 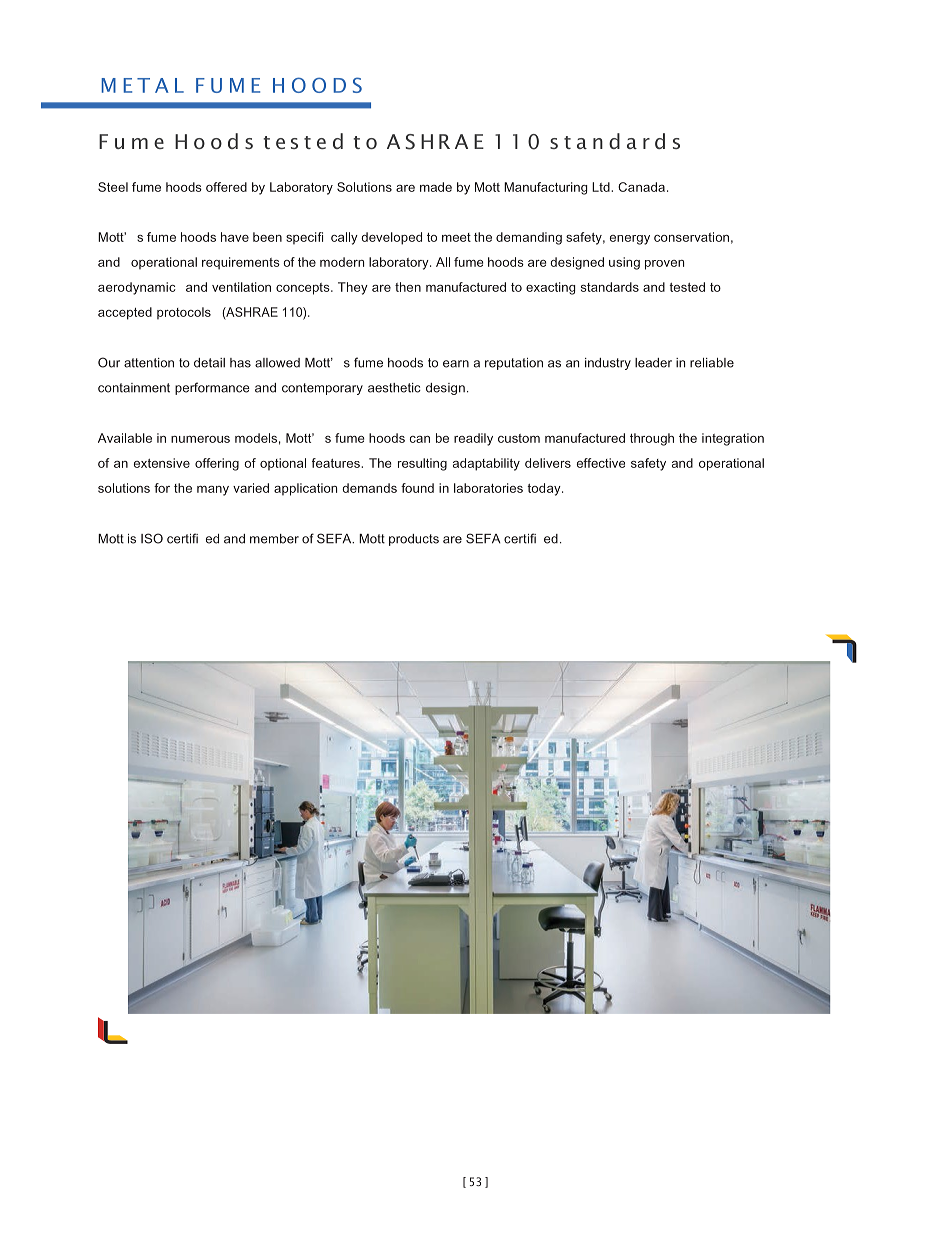 What do you see at coordinates (152, 538) in the image?
I see `ISO` at bounding box center [152, 538].
